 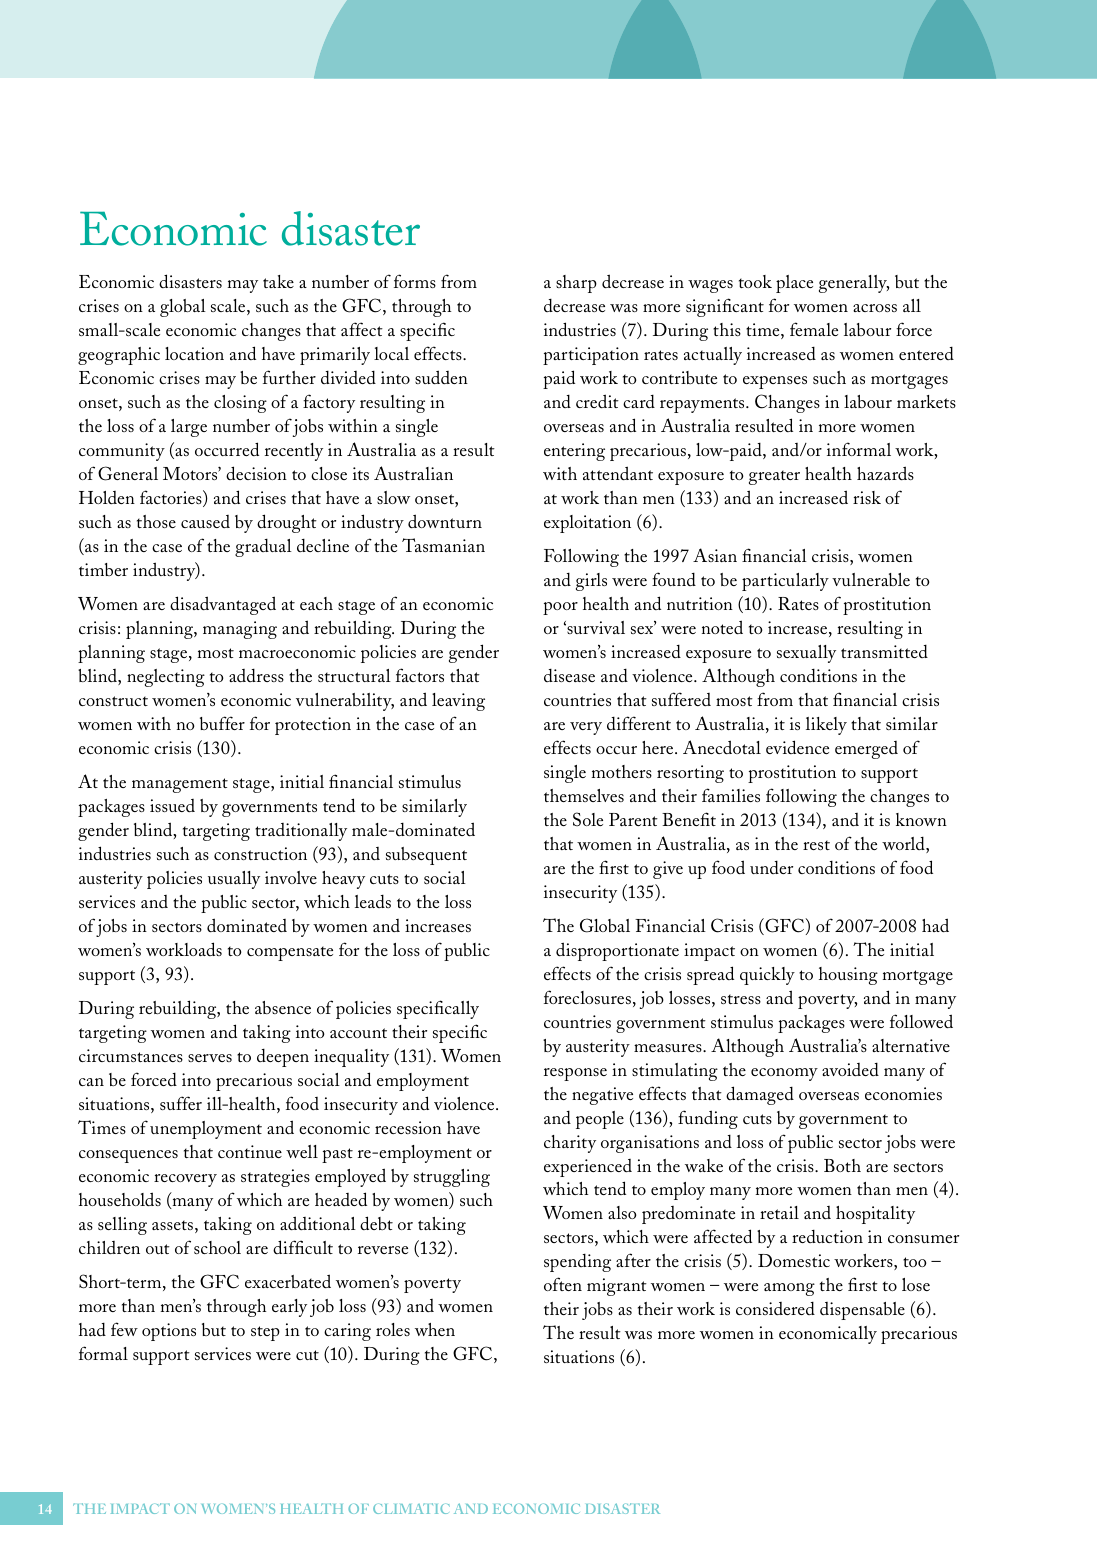 What do you see at coordinates (210, 1058) in the page?
I see `serves` at bounding box center [210, 1058].
